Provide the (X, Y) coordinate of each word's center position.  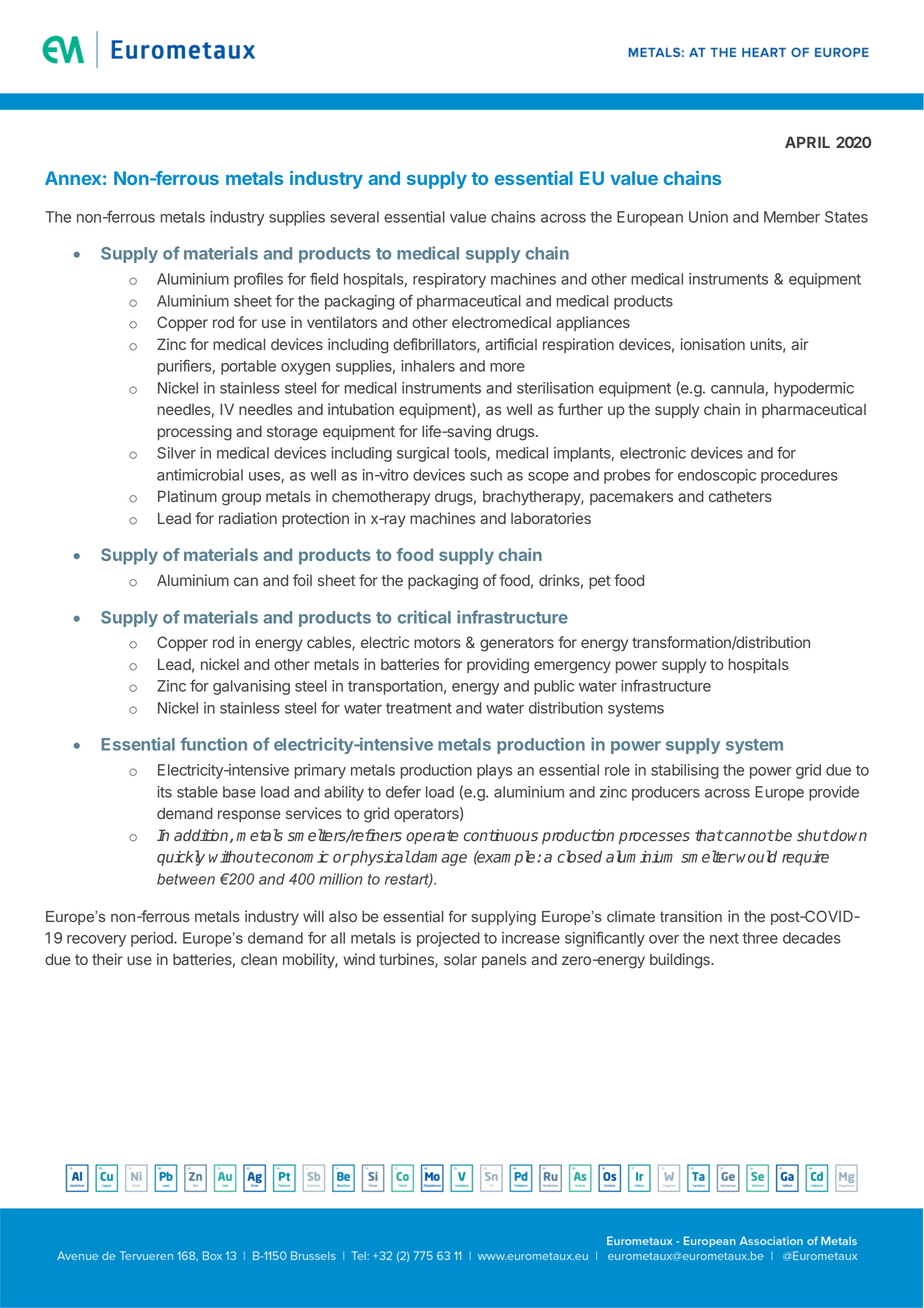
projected (448, 939)
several (354, 217)
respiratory (449, 280)
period (153, 939)
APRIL (807, 142)
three (760, 938)
